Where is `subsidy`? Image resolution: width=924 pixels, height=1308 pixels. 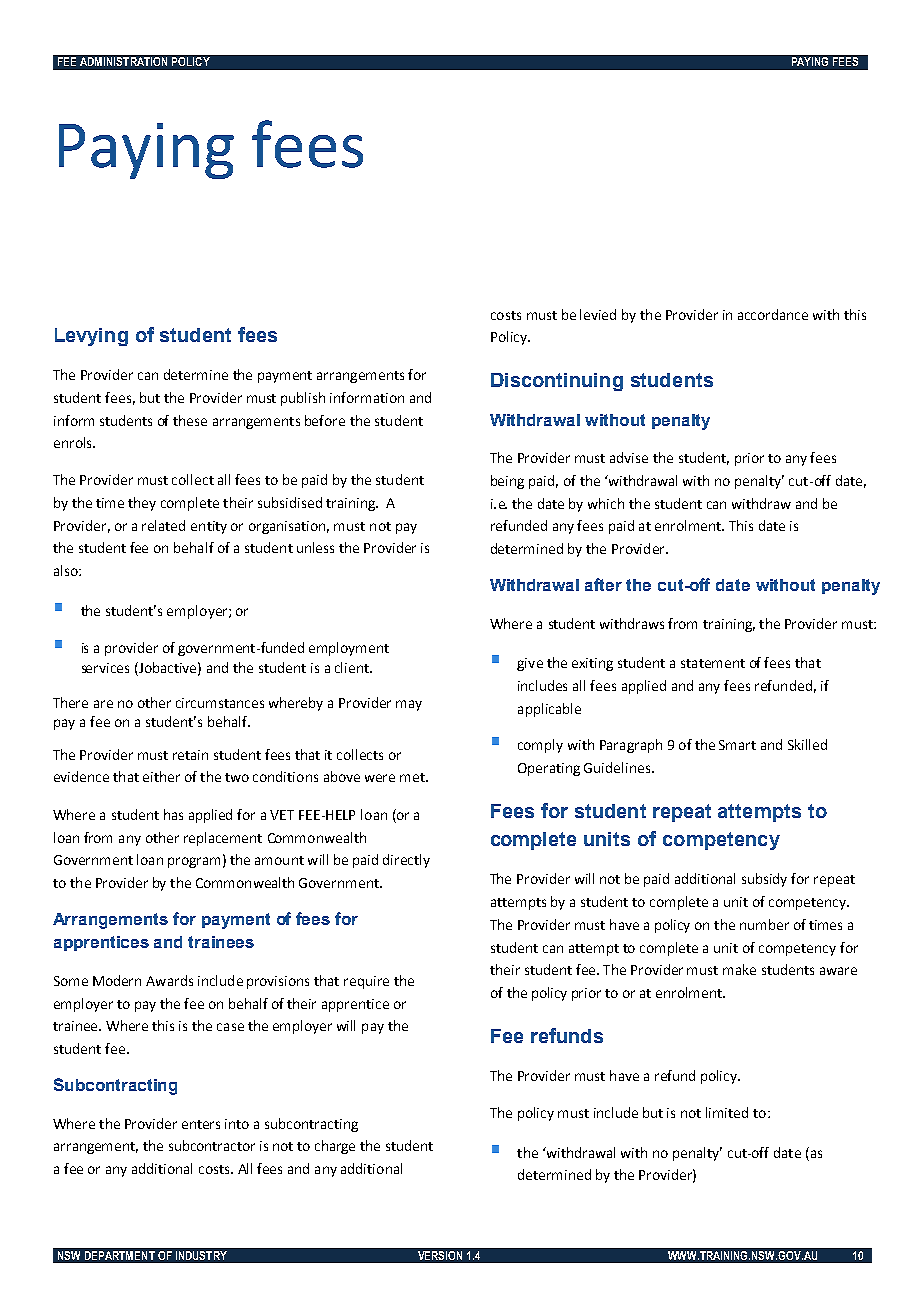
subsidy is located at coordinates (764, 880).
